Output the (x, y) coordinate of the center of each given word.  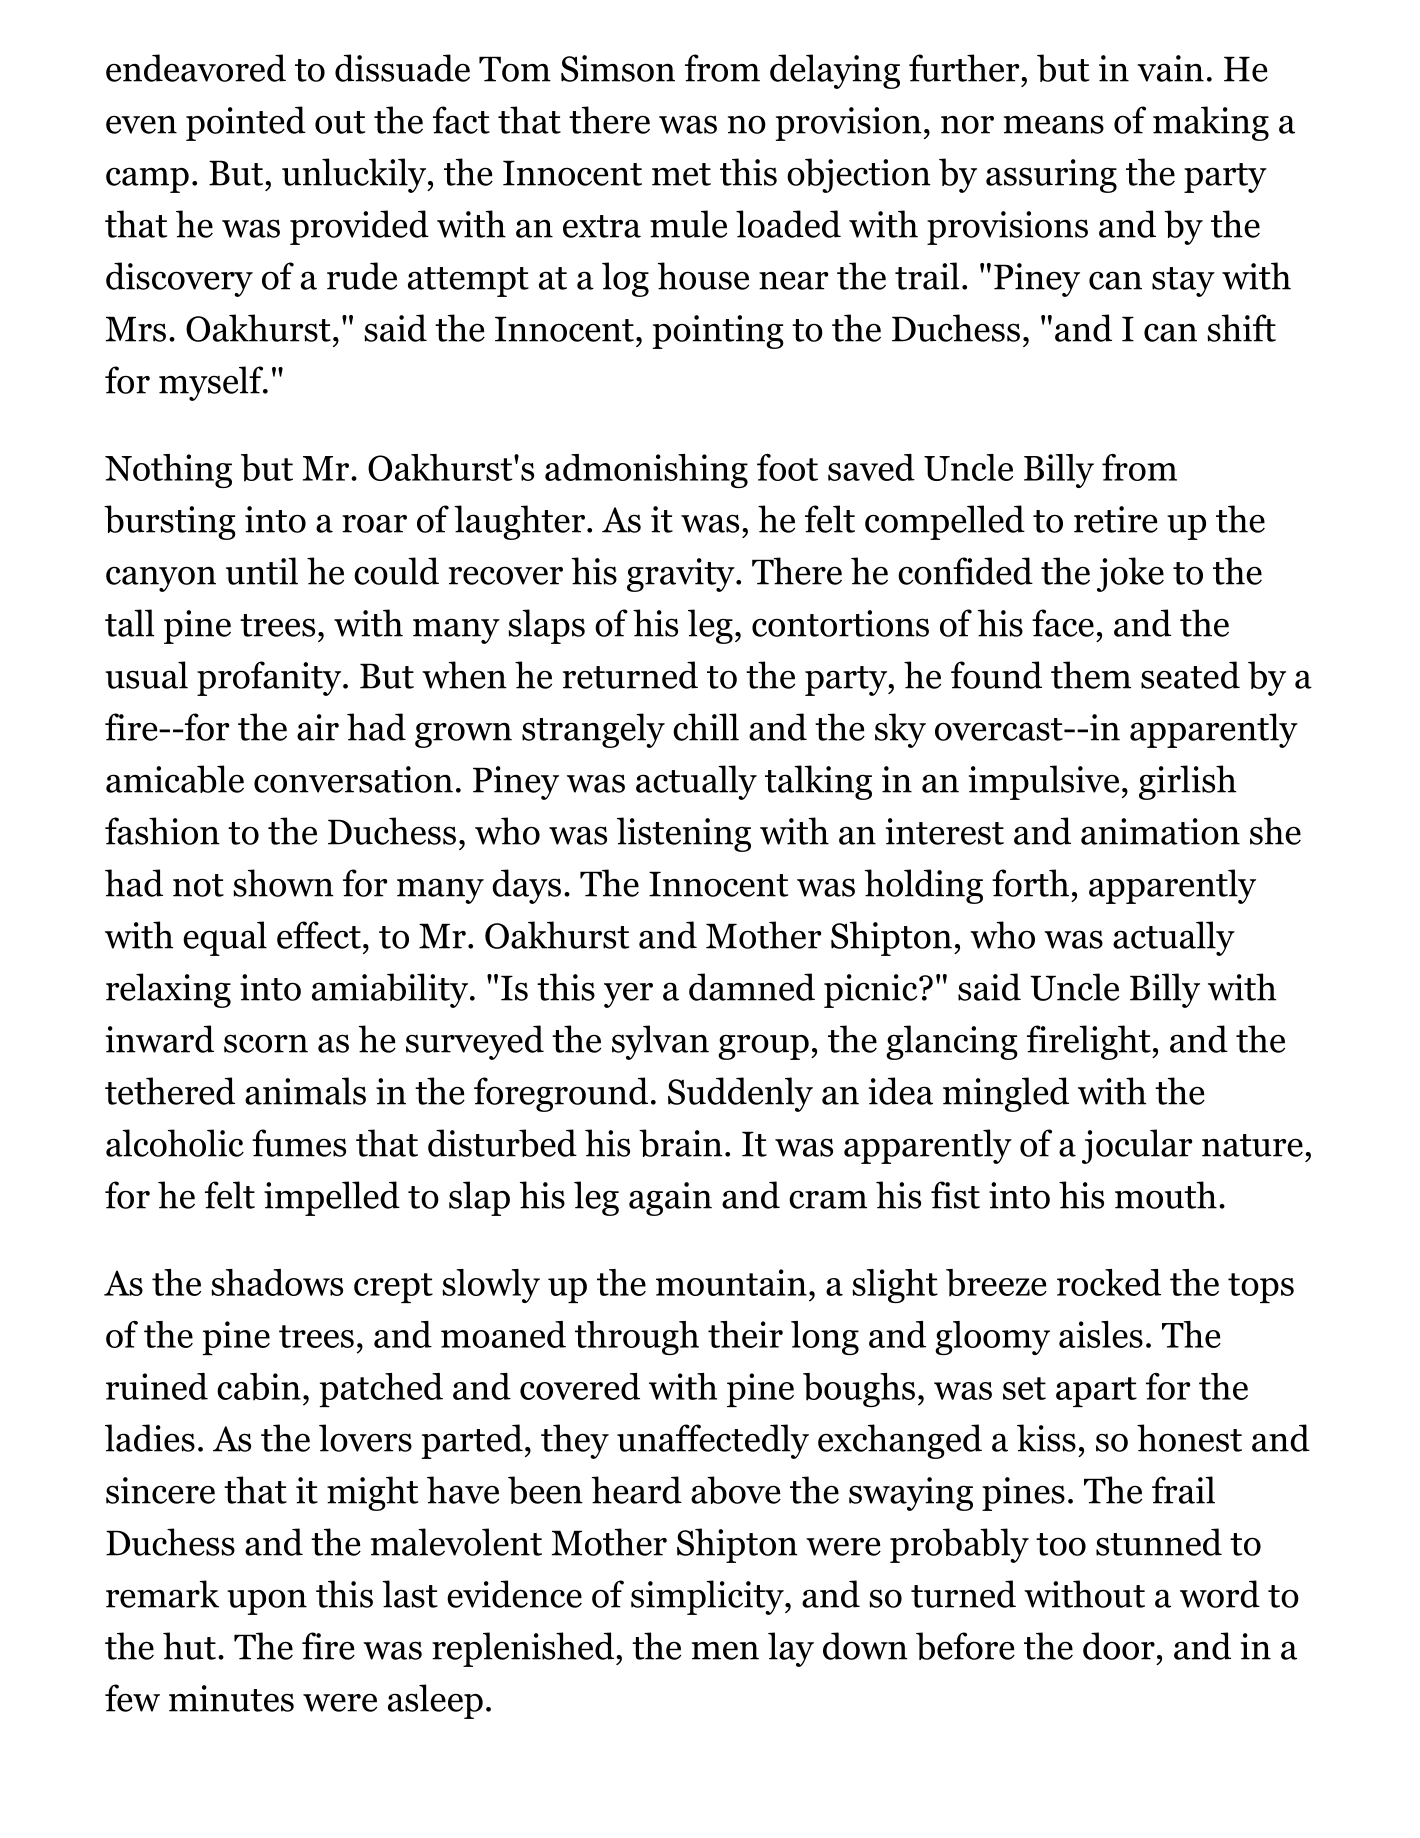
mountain (731, 1282)
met (681, 174)
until (262, 571)
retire (1116, 519)
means (1054, 124)
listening (684, 834)
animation (1160, 831)
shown (283, 883)
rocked (1109, 1282)
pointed (246, 123)
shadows (277, 1282)
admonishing (646, 471)
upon (267, 1602)
